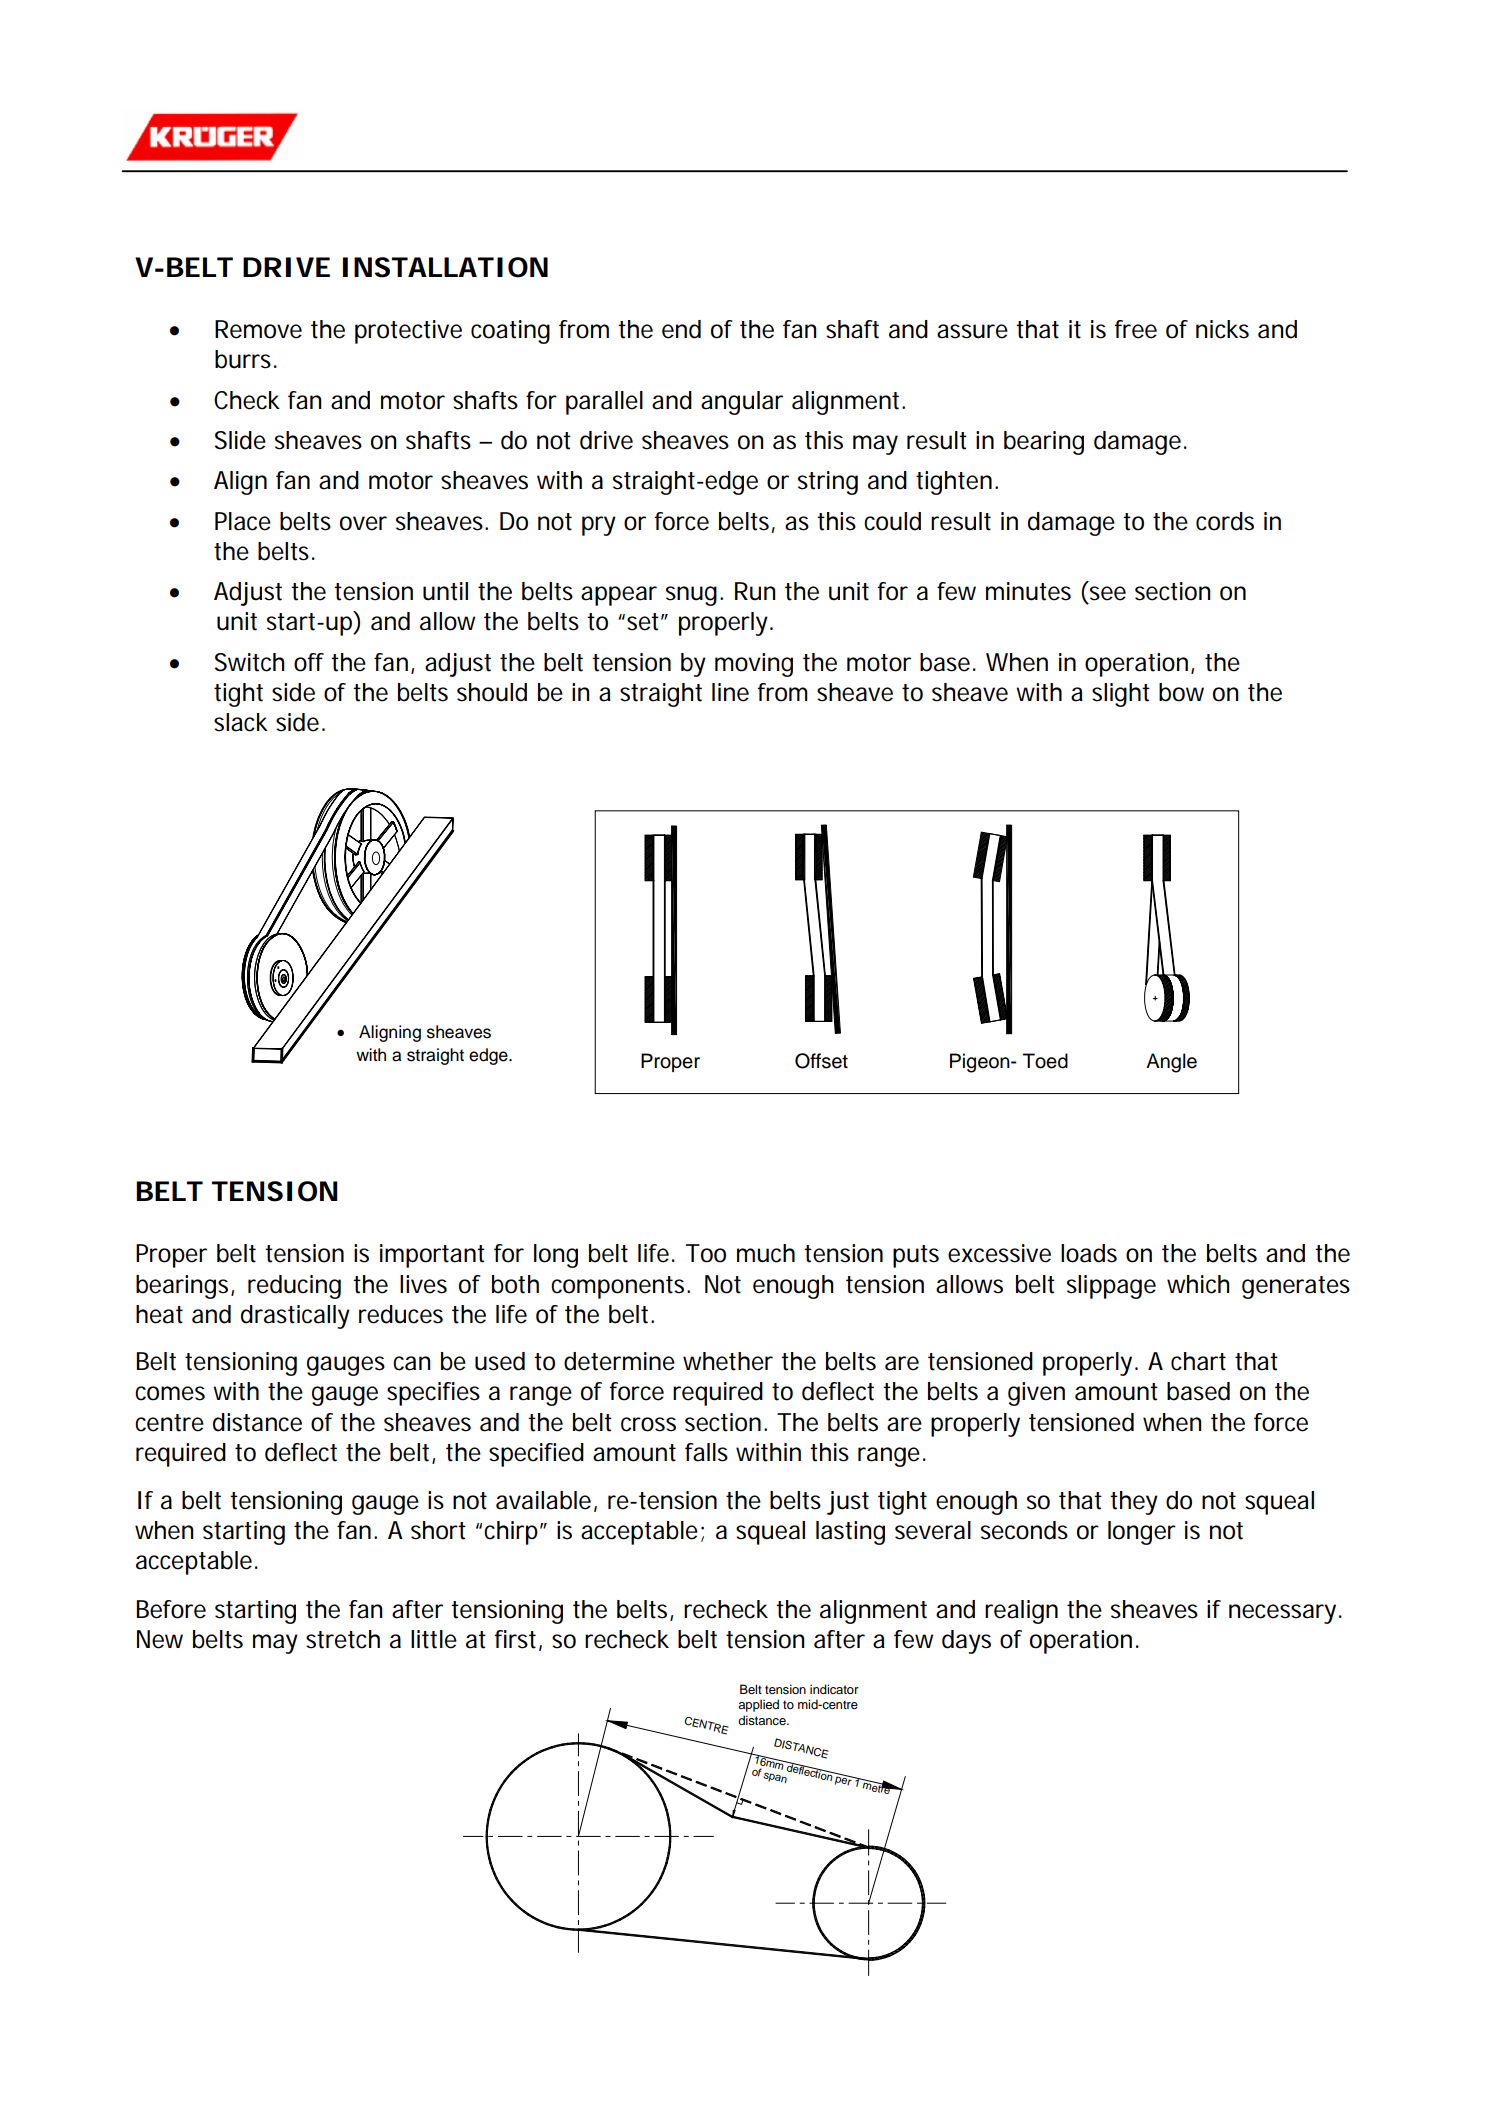 Image resolution: width=1488 pixels, height=2106 pixels. Describe the element at coordinates (343, 1639) in the page. I see `stretch` at that location.
